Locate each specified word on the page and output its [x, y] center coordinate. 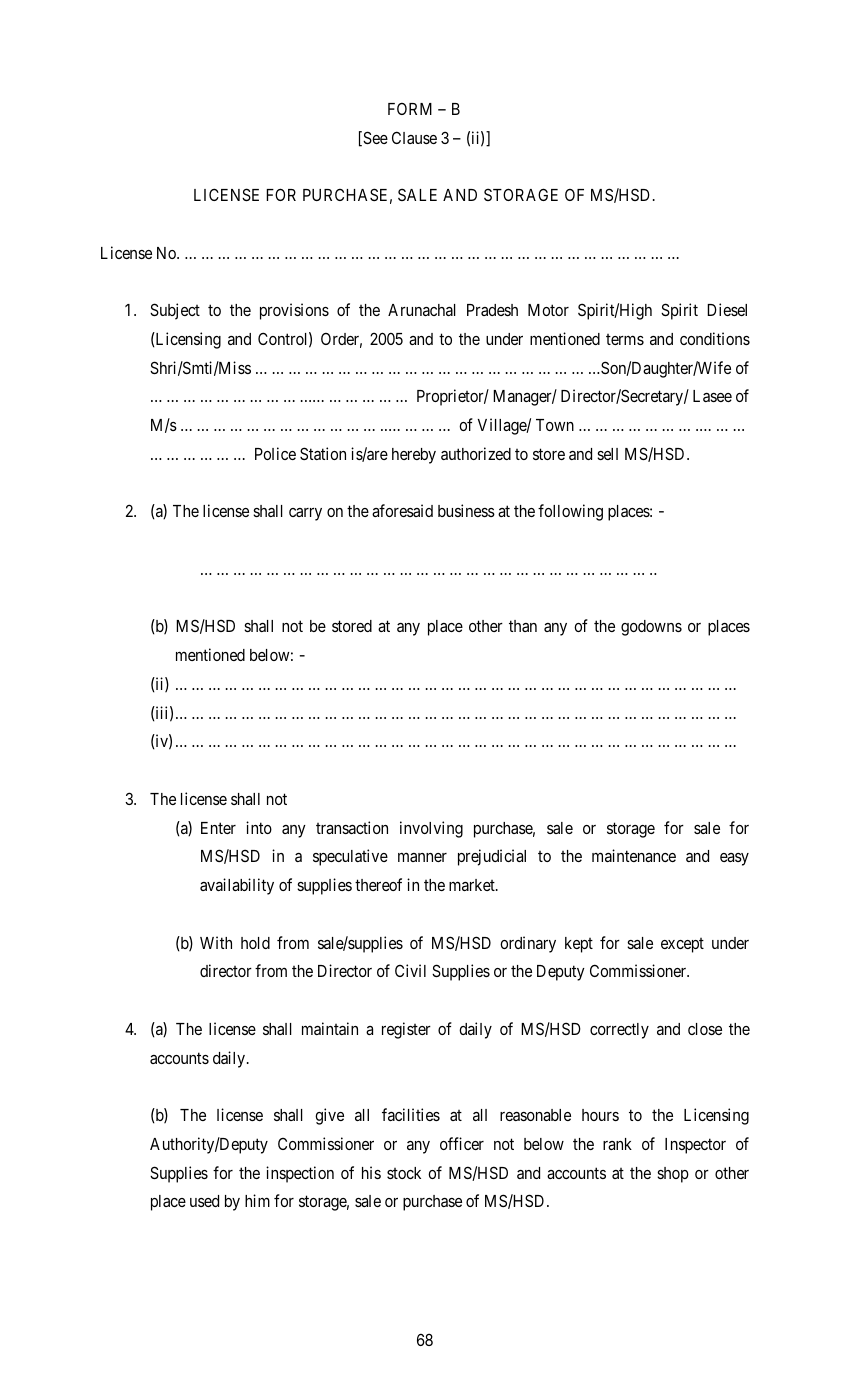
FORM [410, 109]
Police [275, 453]
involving [431, 829]
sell [607, 454]
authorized [476, 453]
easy [734, 859]
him [257, 1200]
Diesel [727, 309]
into [259, 827]
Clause [414, 137]
